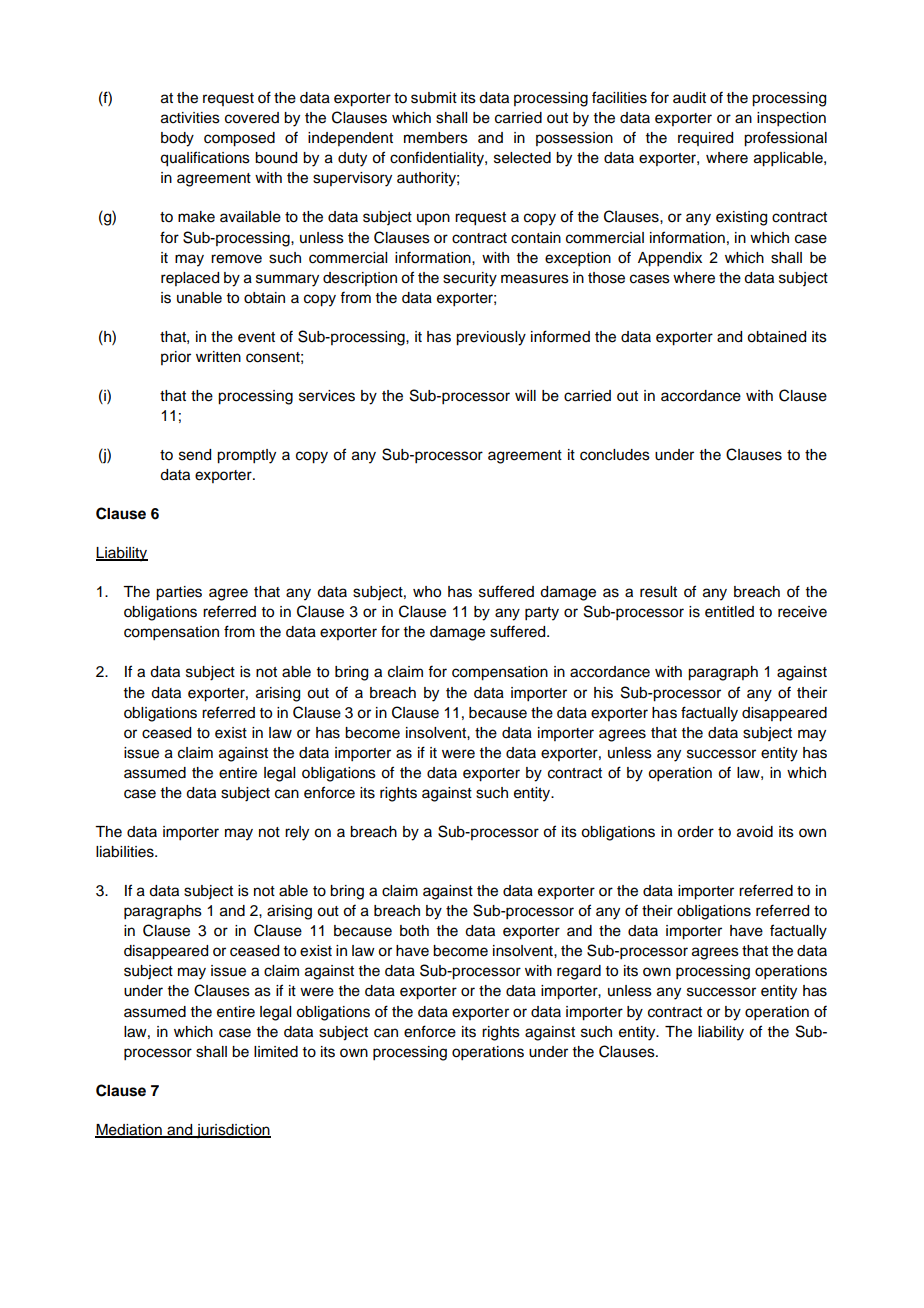  Describe the element at coordinates (436, 138) in the document. I see `members` at that location.
